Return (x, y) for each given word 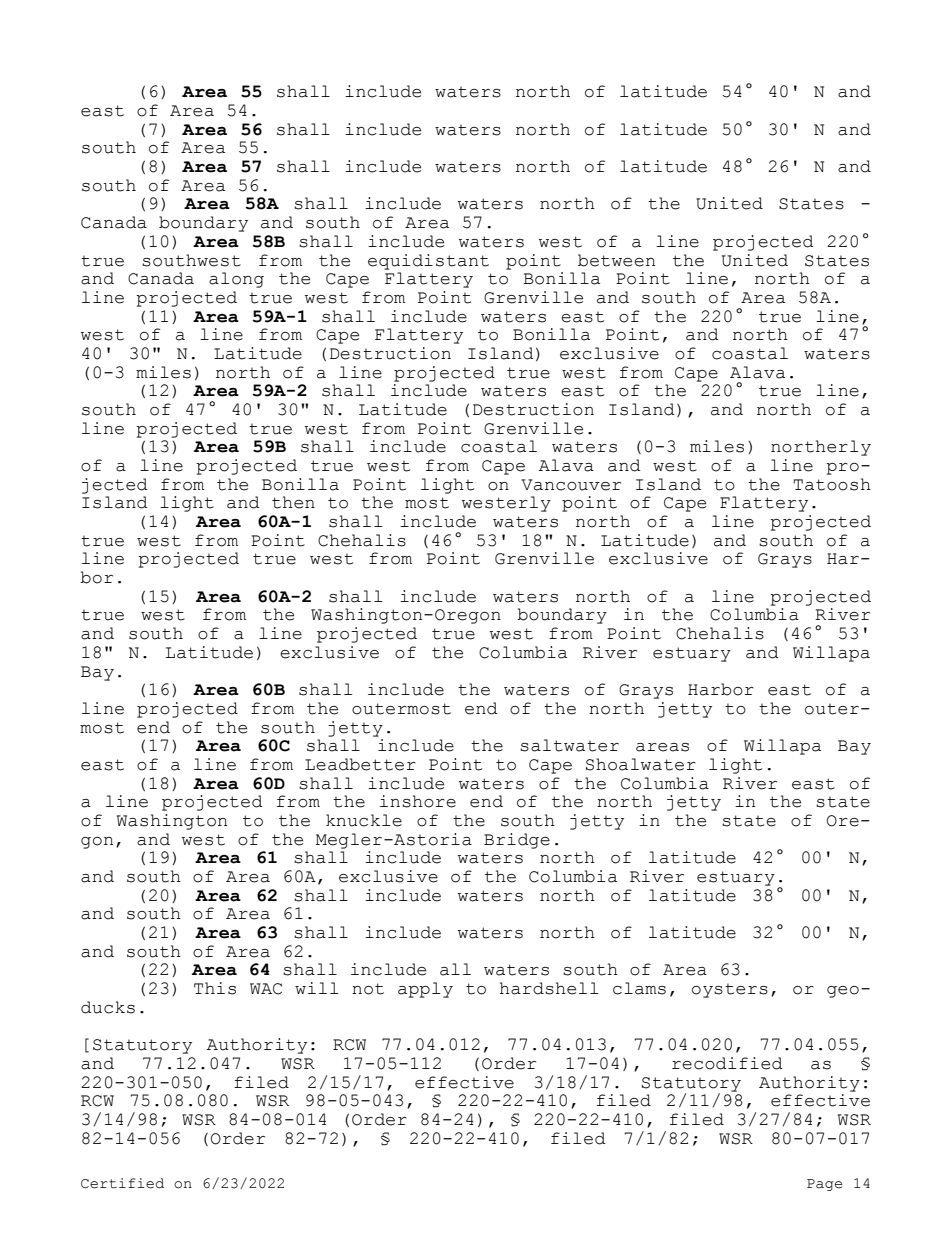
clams (639, 988)
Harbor (721, 689)
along (236, 280)
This (215, 988)
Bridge (517, 841)
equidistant (428, 262)
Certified (122, 1183)
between (616, 260)
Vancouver (571, 485)
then (293, 502)
